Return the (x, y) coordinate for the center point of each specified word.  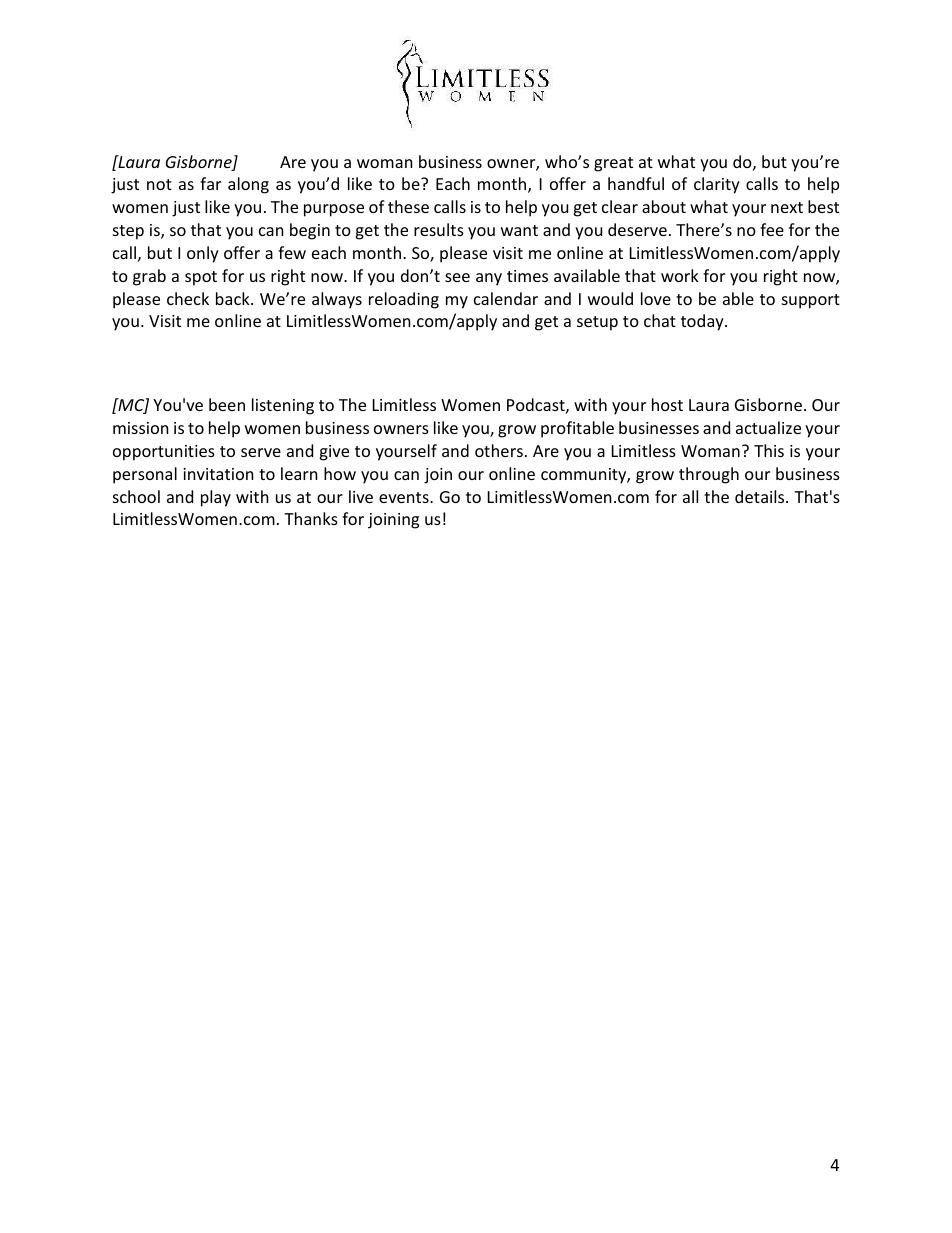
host (667, 404)
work (680, 275)
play (216, 498)
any (489, 279)
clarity (717, 185)
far (210, 183)
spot (201, 278)
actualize (768, 427)
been (227, 404)
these (408, 206)
